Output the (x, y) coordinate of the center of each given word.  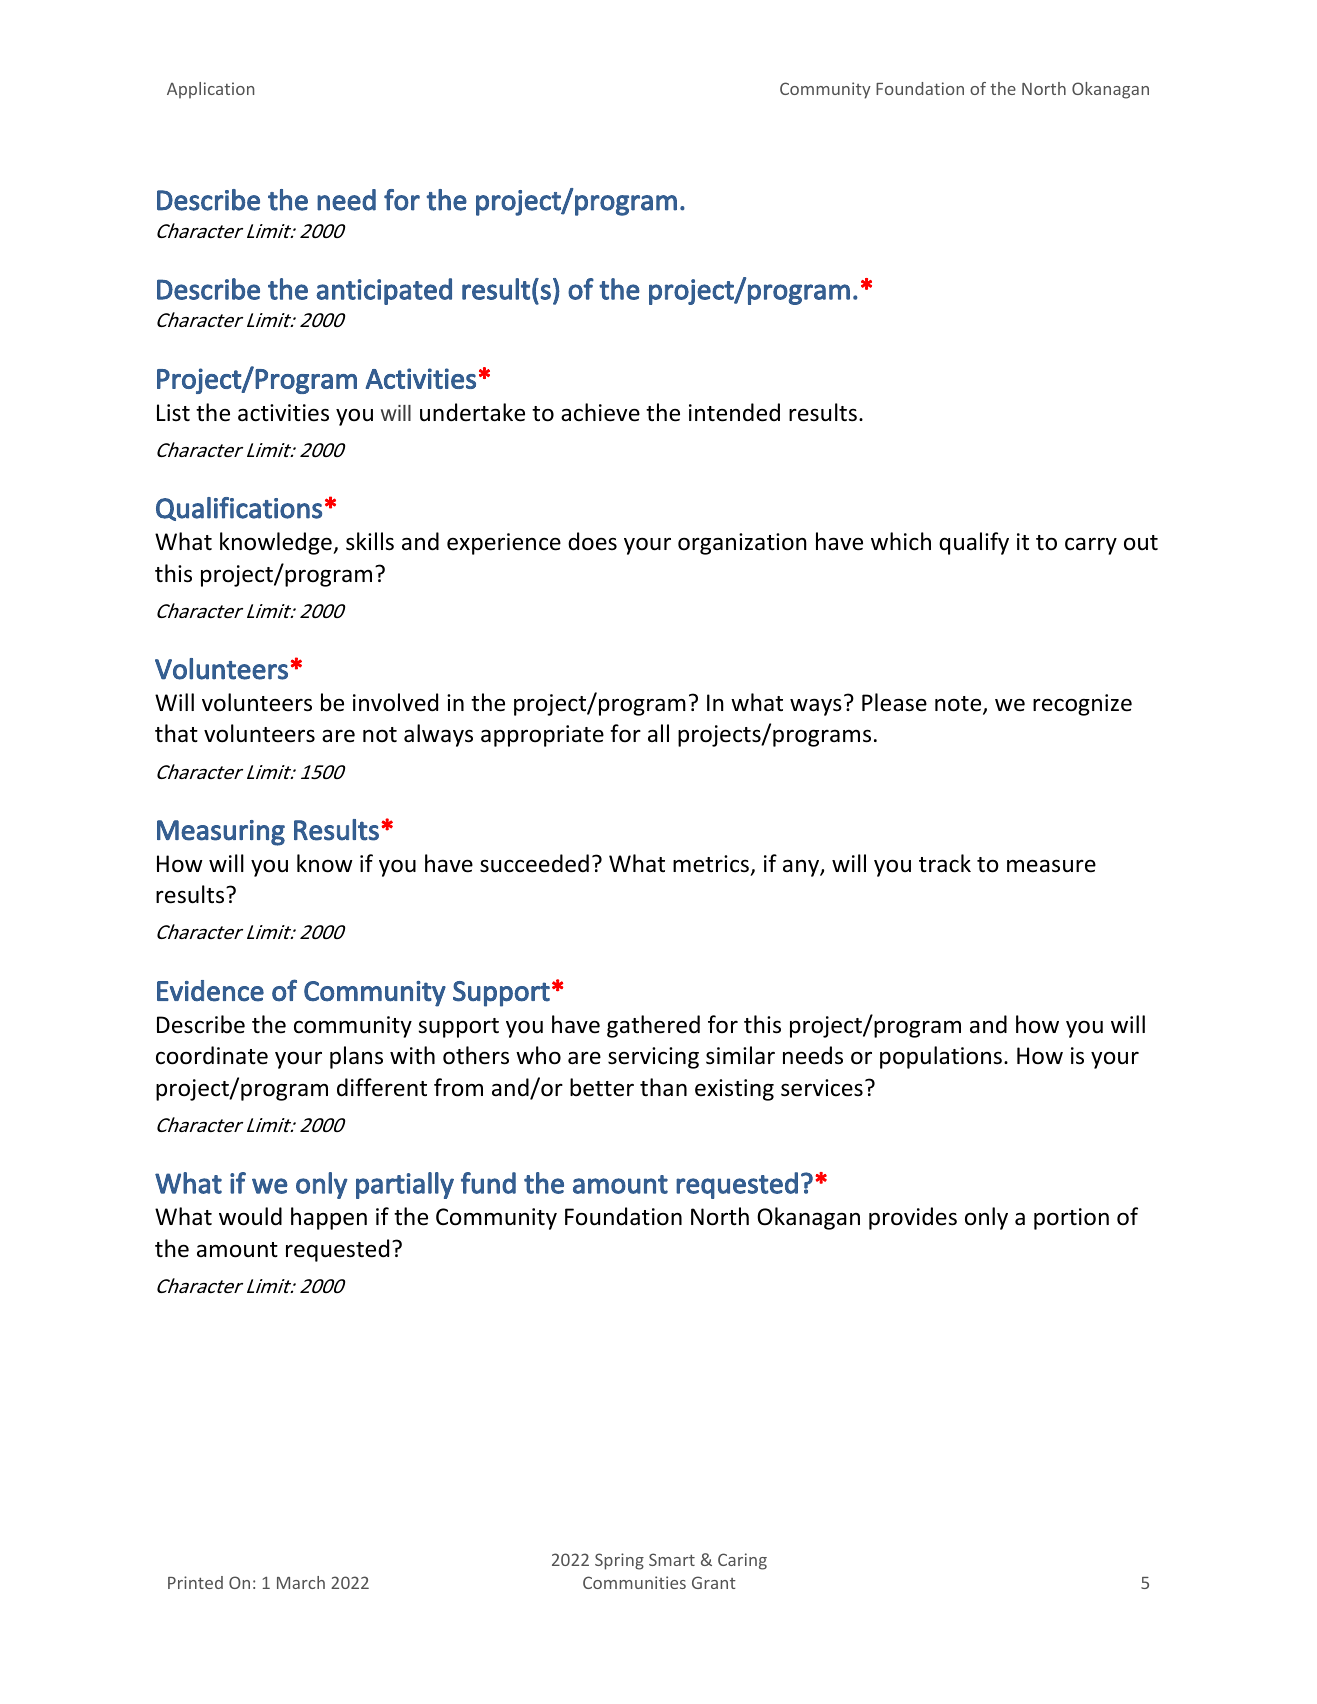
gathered (653, 1026)
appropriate (542, 736)
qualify (974, 543)
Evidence (210, 991)
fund (488, 1183)
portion (1071, 1219)
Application (210, 90)
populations (941, 1057)
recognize (1082, 705)
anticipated (384, 291)
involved (395, 702)
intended (734, 412)
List (173, 413)
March (301, 1582)
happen (329, 1218)
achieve (600, 412)
